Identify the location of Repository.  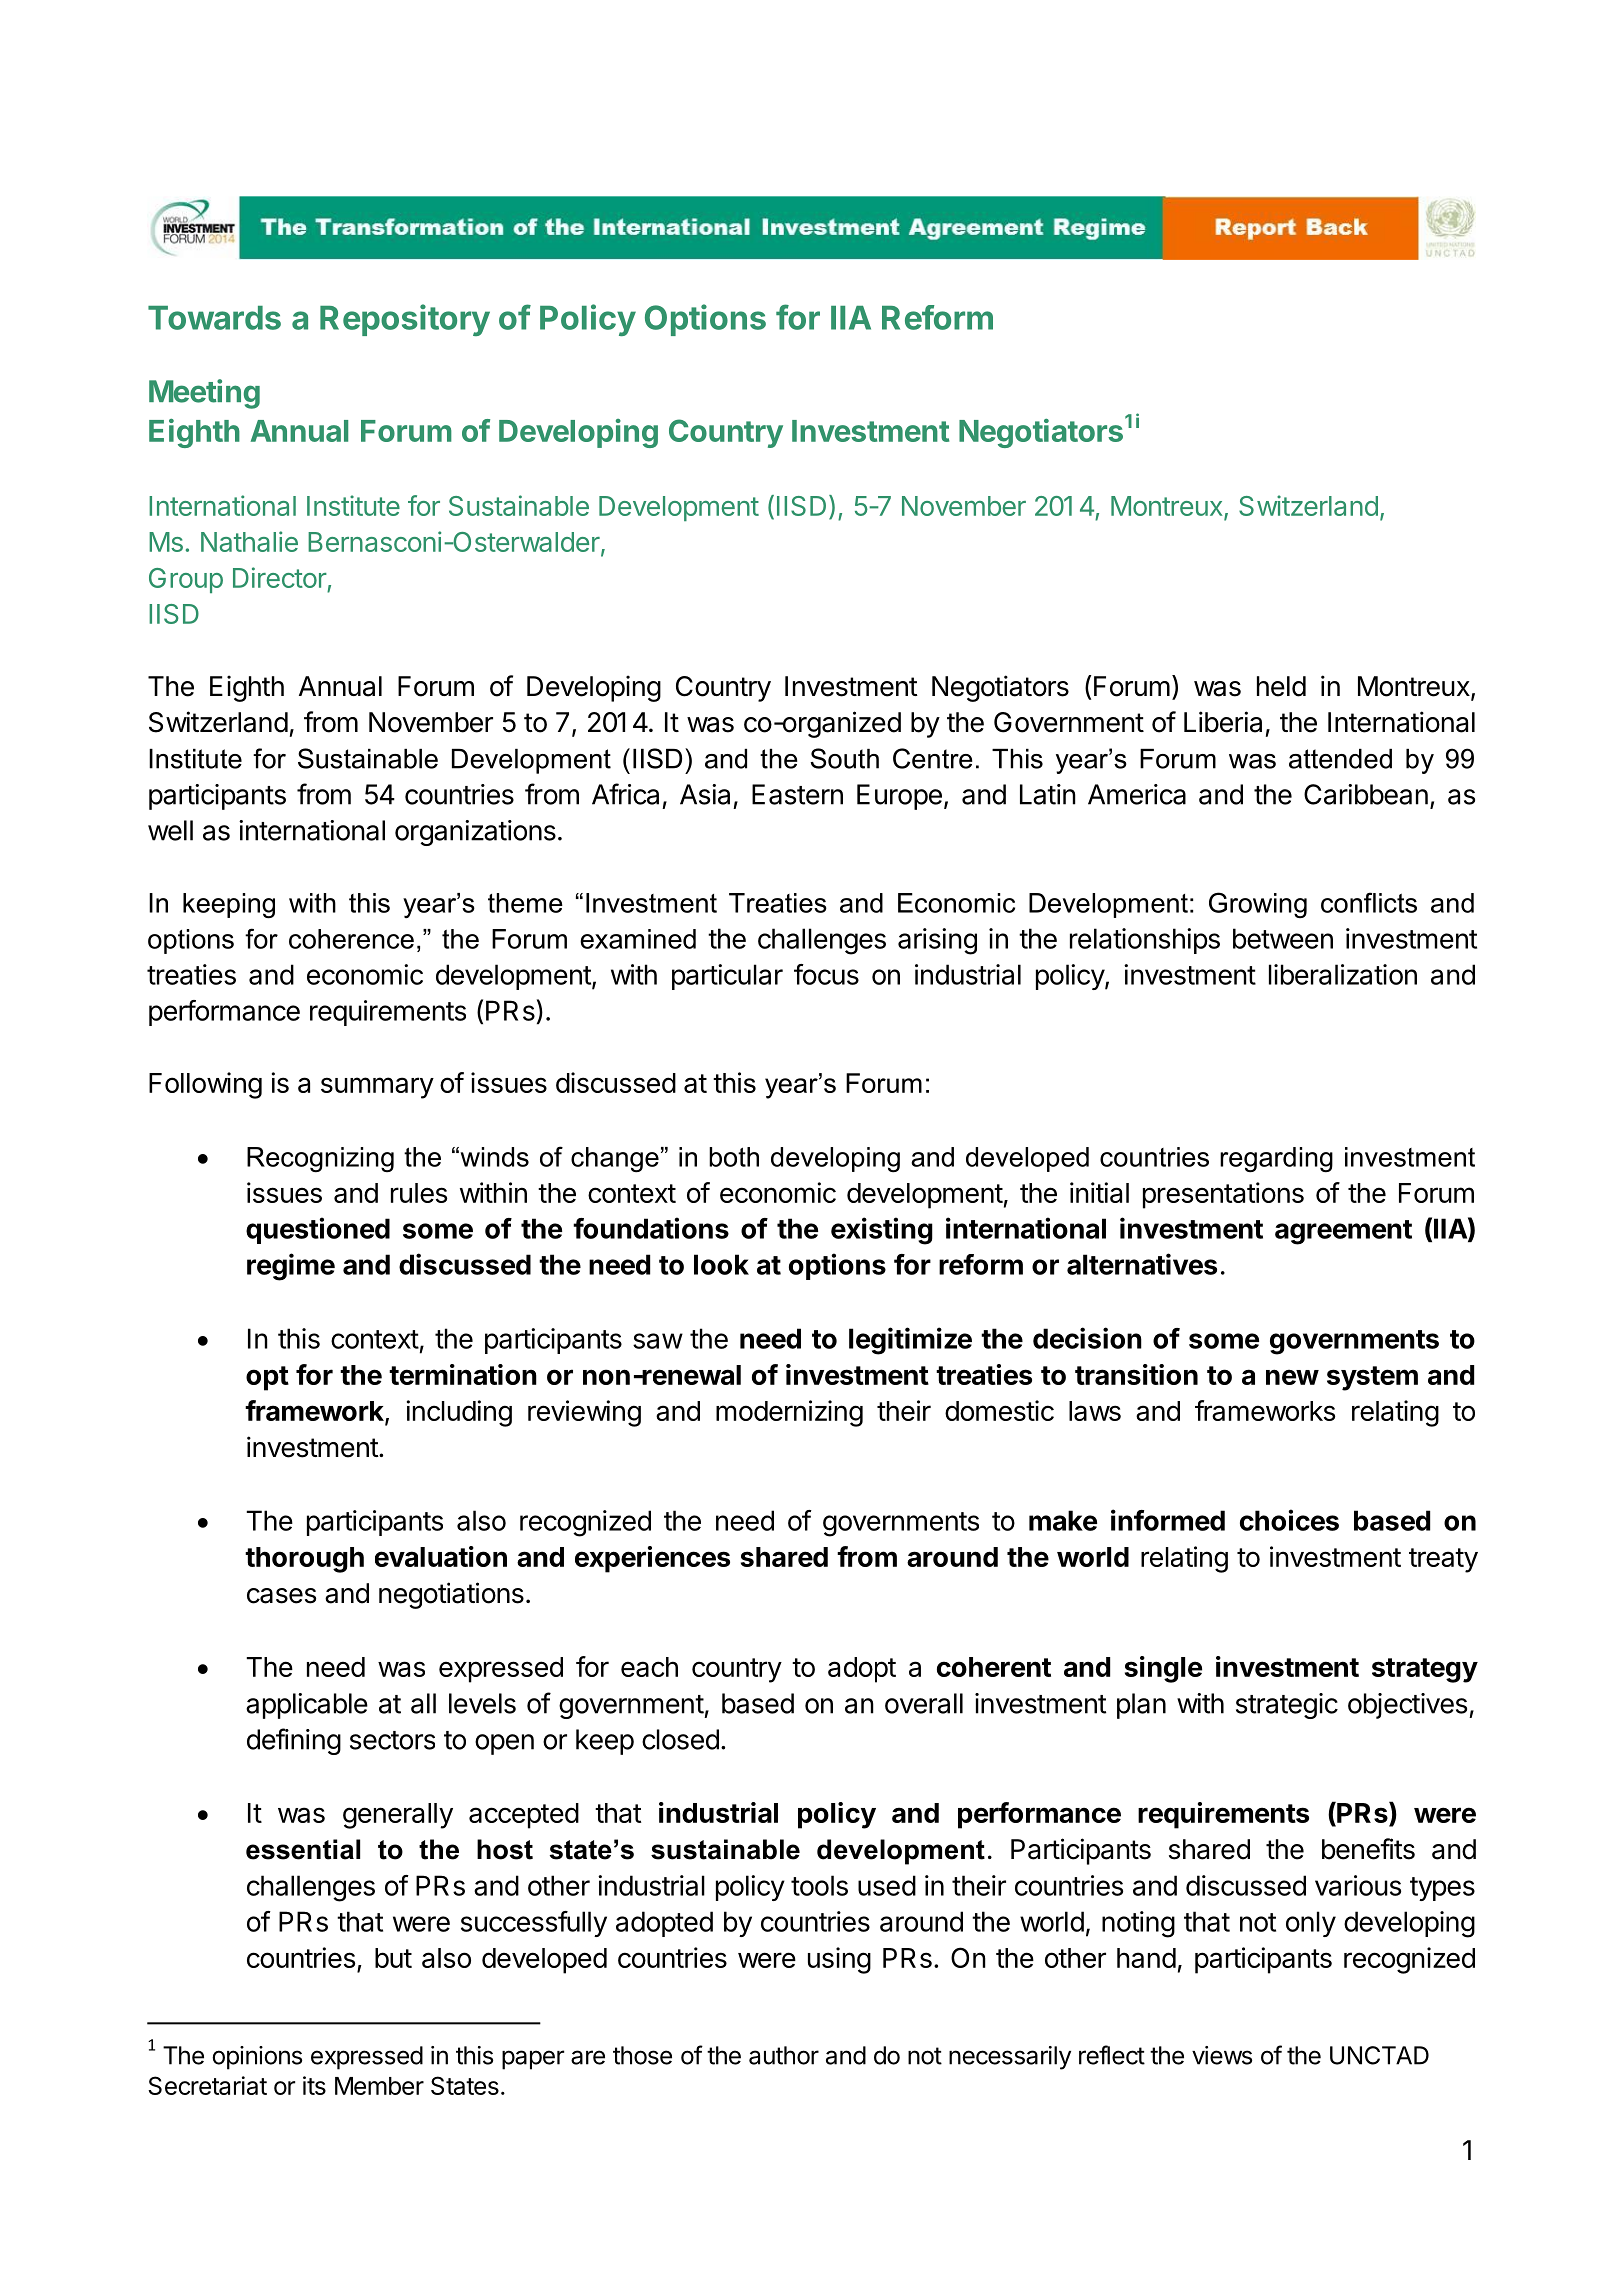
(405, 320).
